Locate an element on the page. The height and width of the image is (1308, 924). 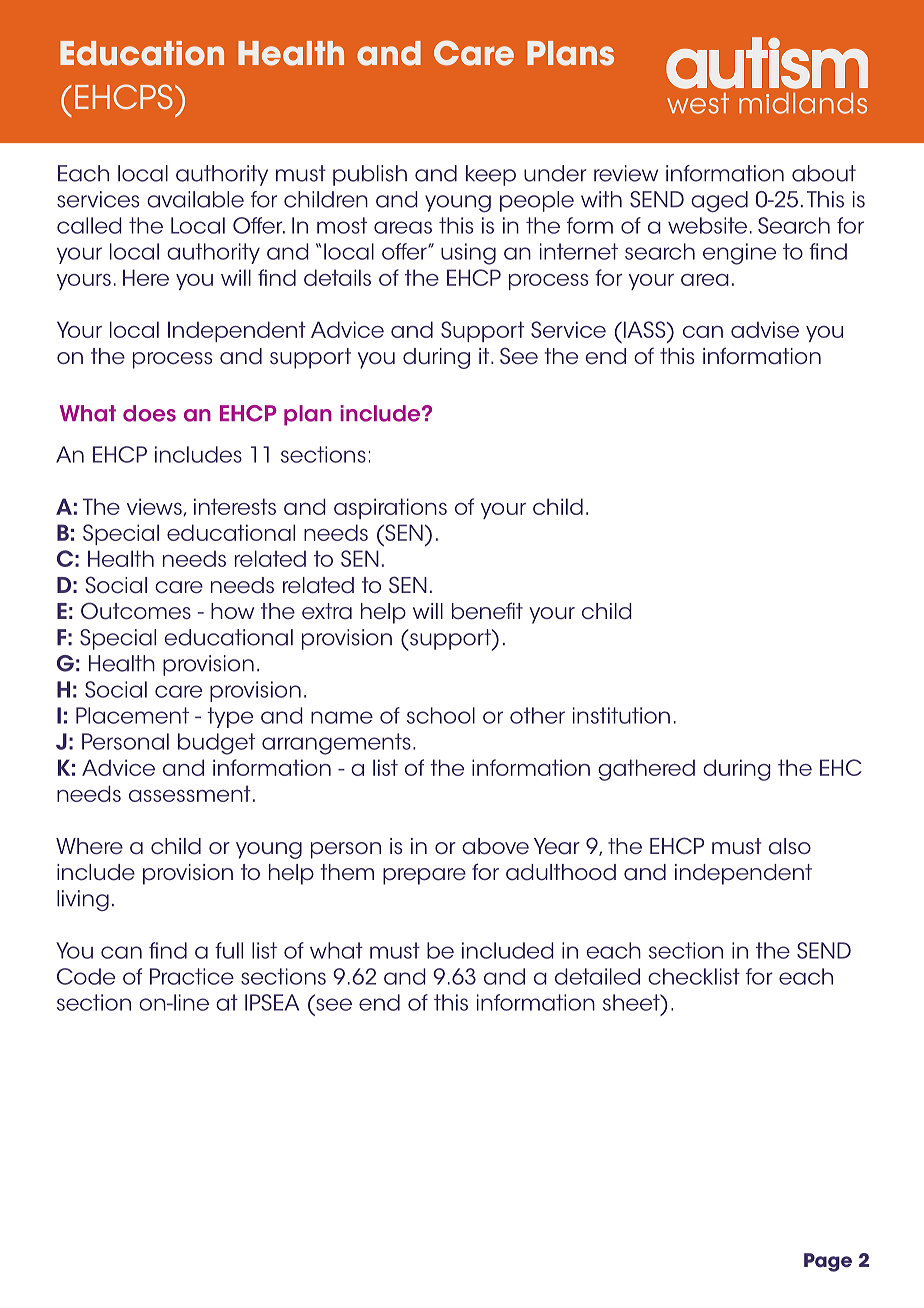
Practice is located at coordinates (192, 976).
